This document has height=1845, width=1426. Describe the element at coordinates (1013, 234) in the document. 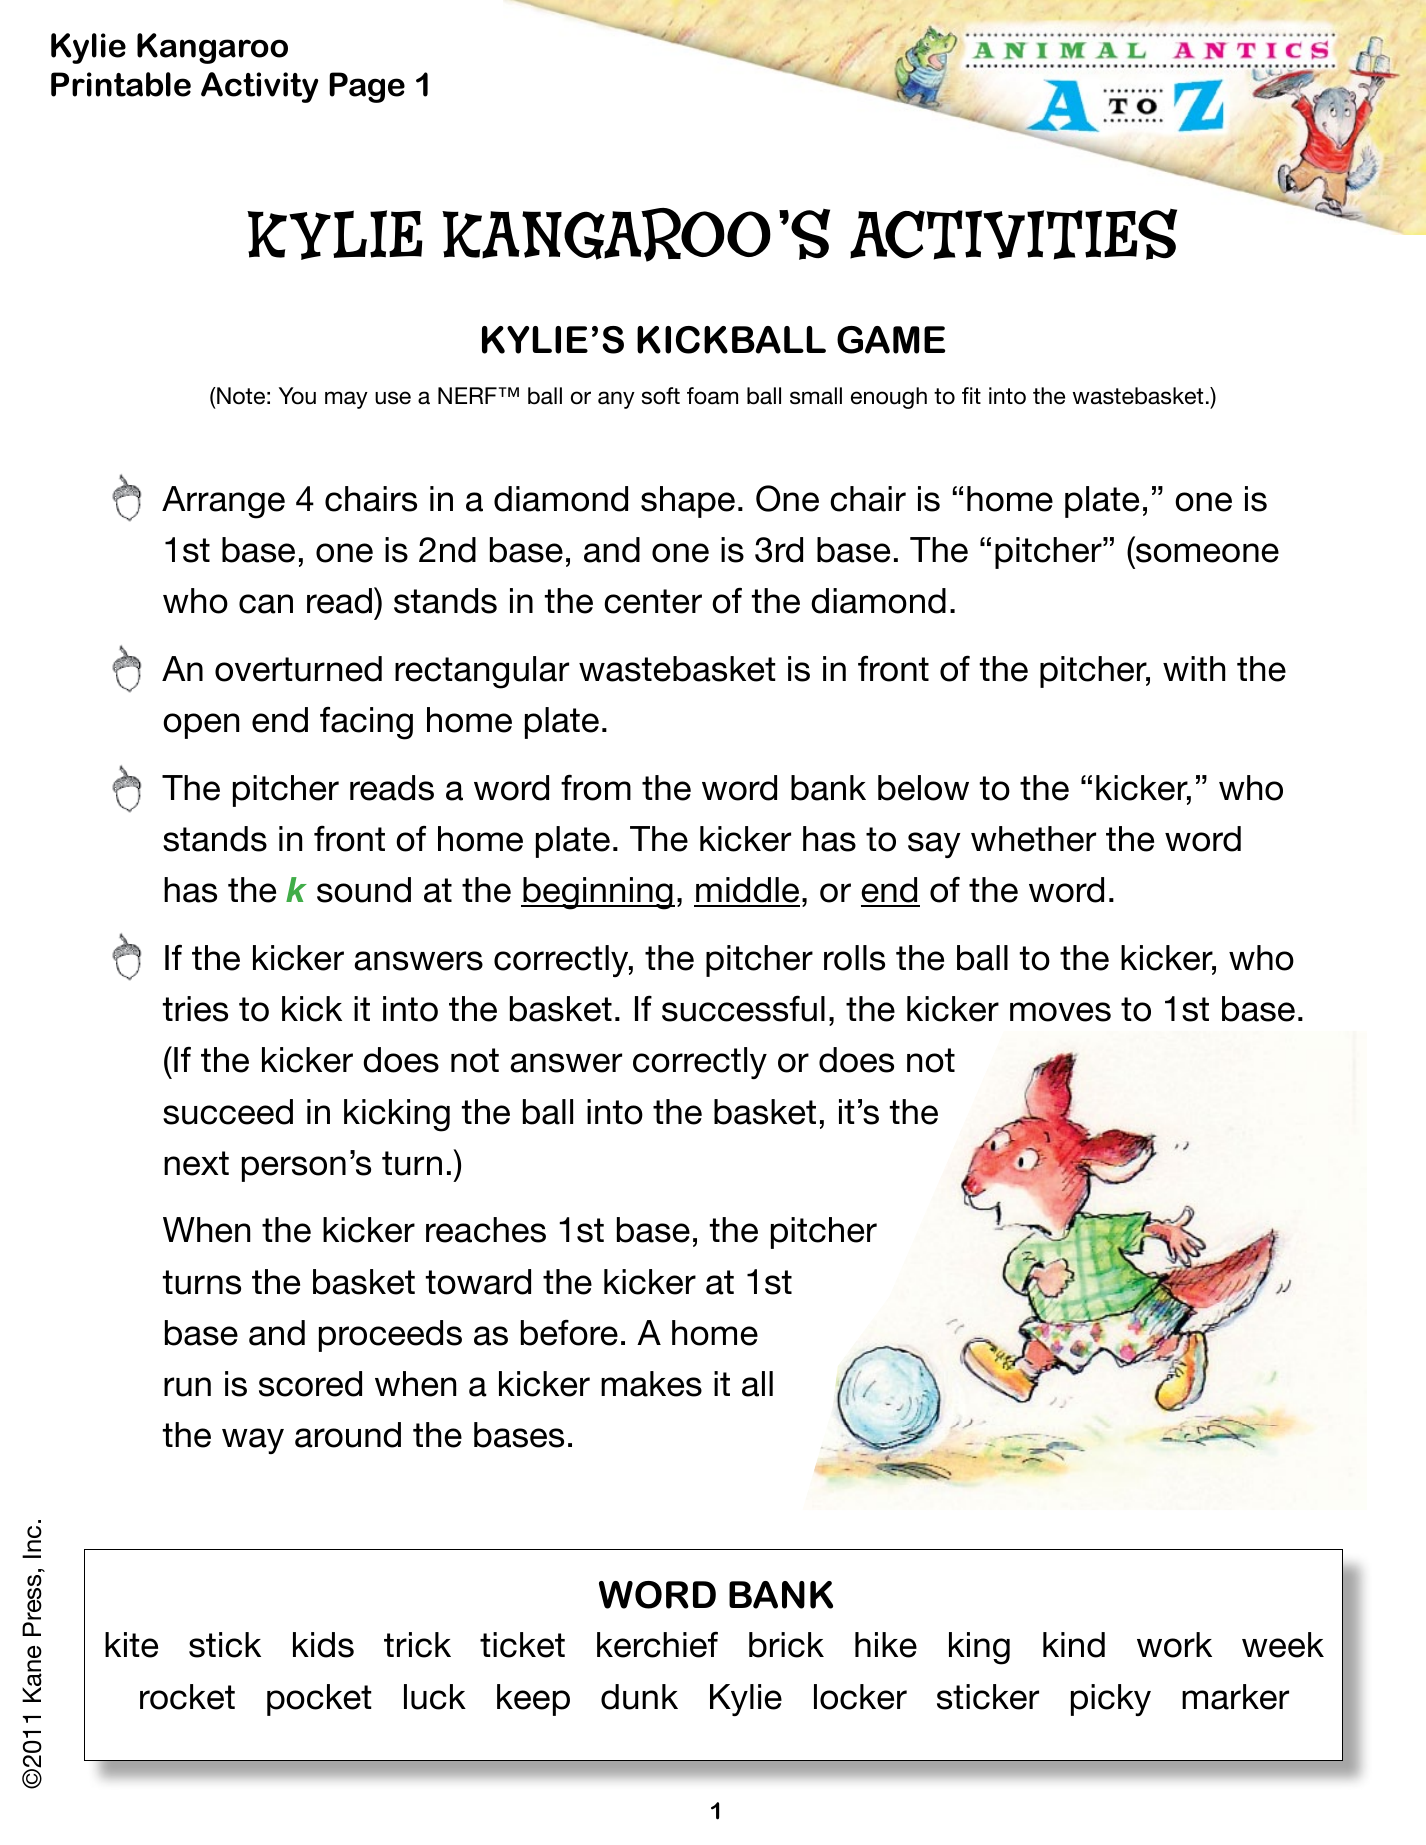

I see `ACTIVITIES` at that location.
